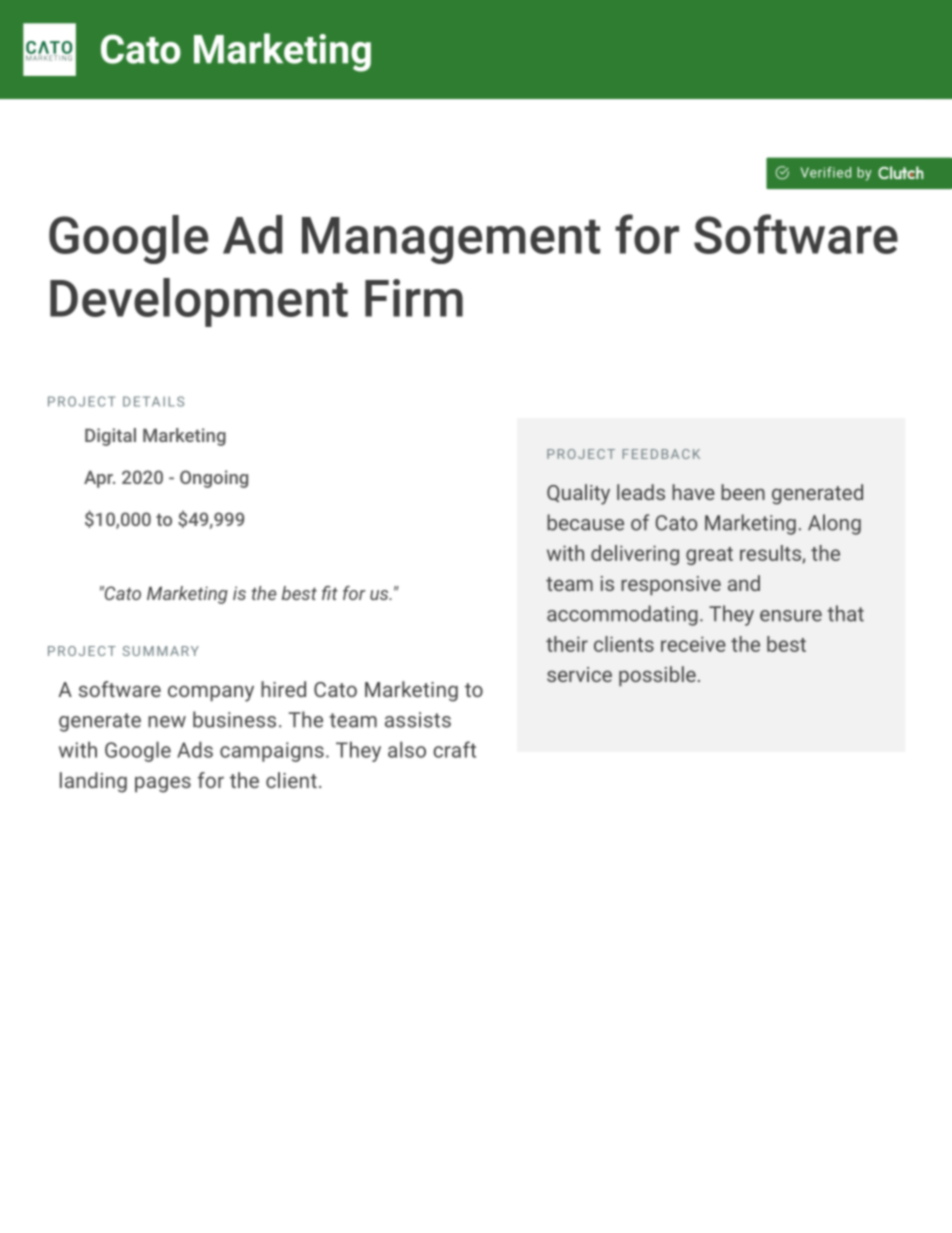  I want to click on Firm, so click(414, 298).
